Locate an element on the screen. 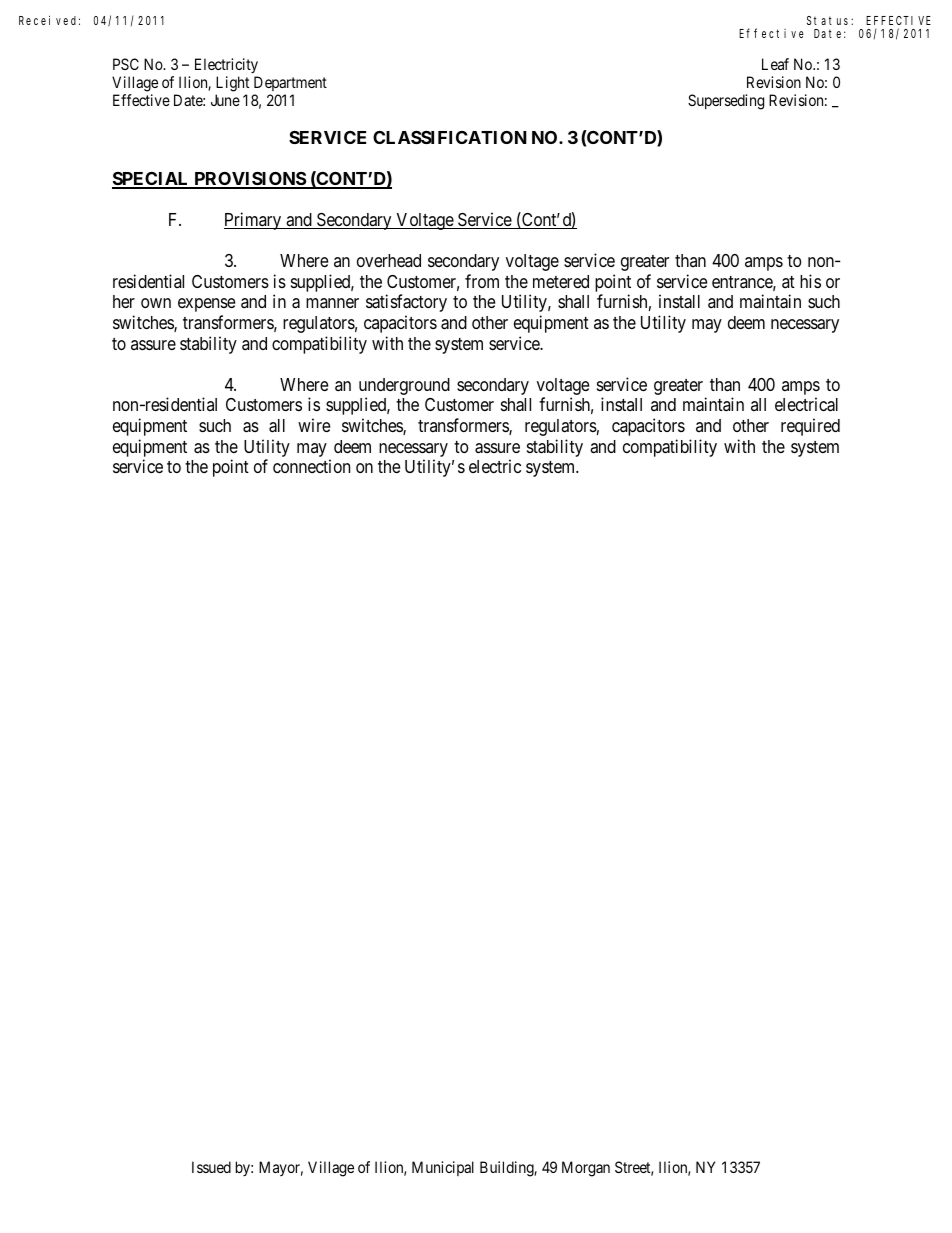 The image size is (952, 1233). required is located at coordinates (810, 427).
